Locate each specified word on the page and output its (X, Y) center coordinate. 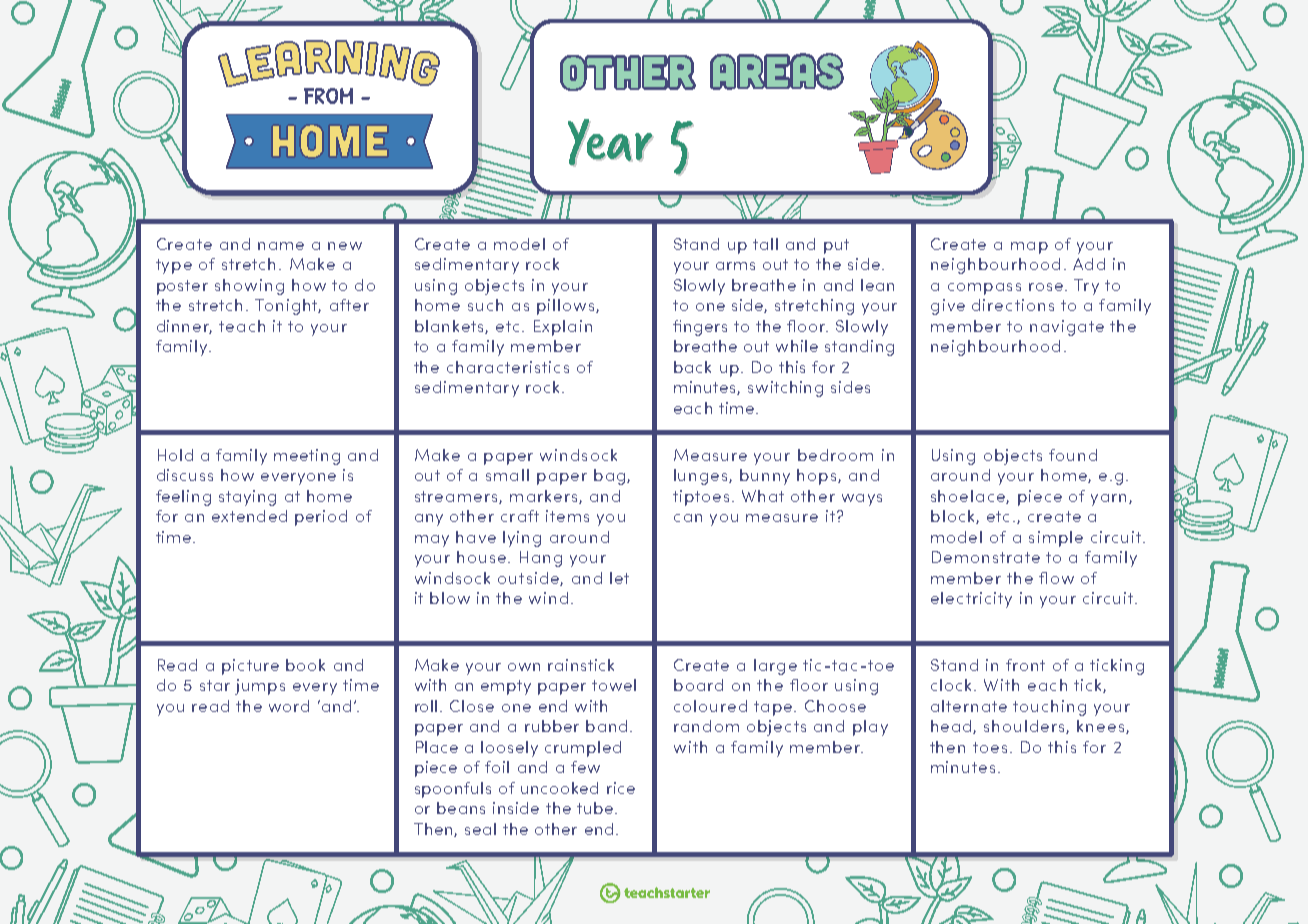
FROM (328, 96)
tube (596, 808)
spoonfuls (453, 790)
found (1073, 455)
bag (611, 477)
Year (611, 143)
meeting (307, 457)
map (1029, 248)
